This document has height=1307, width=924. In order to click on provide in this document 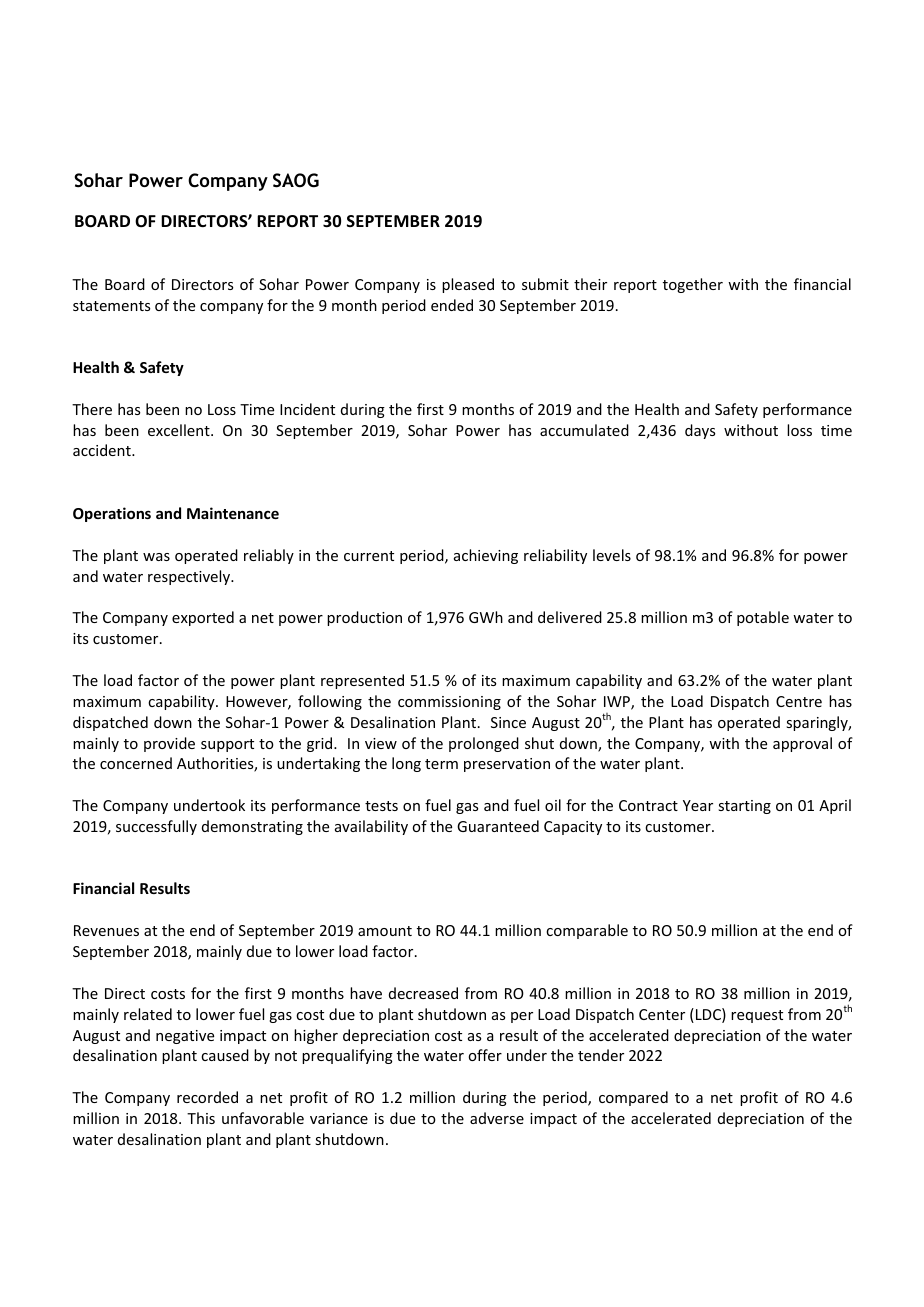, I will do `click(169, 744)`.
